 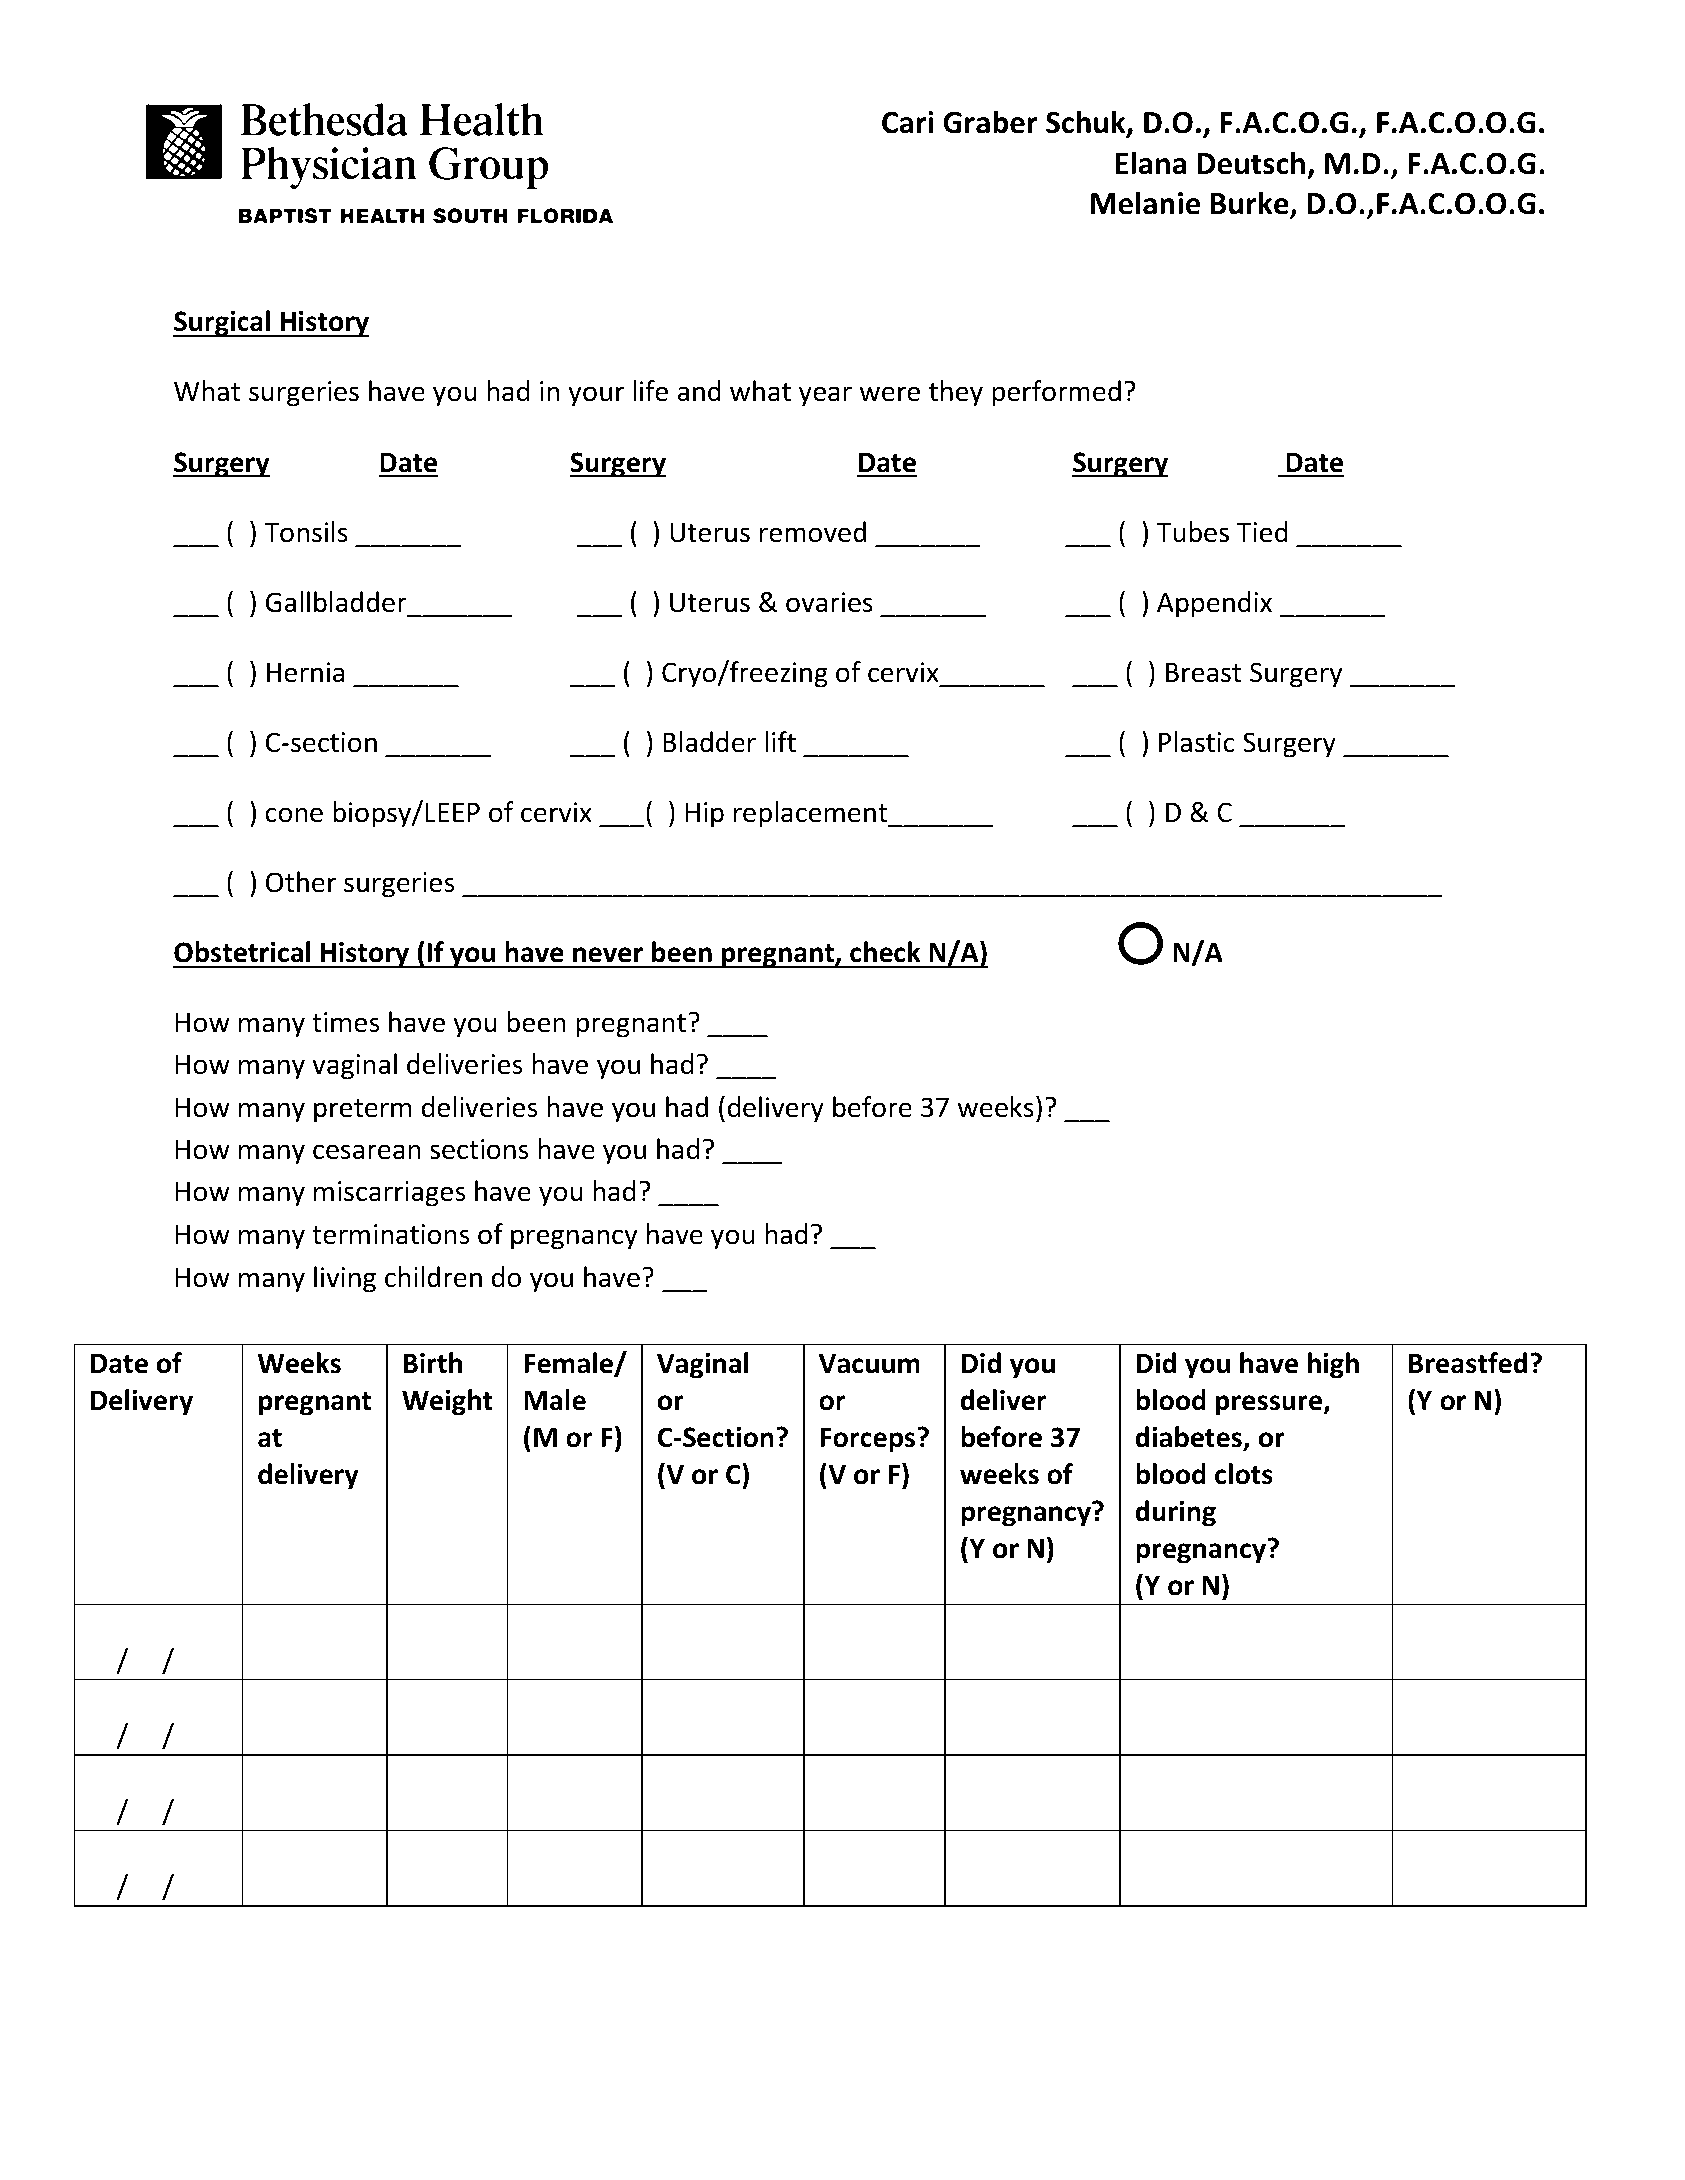 I want to click on Elana, so click(x=1150, y=163).
